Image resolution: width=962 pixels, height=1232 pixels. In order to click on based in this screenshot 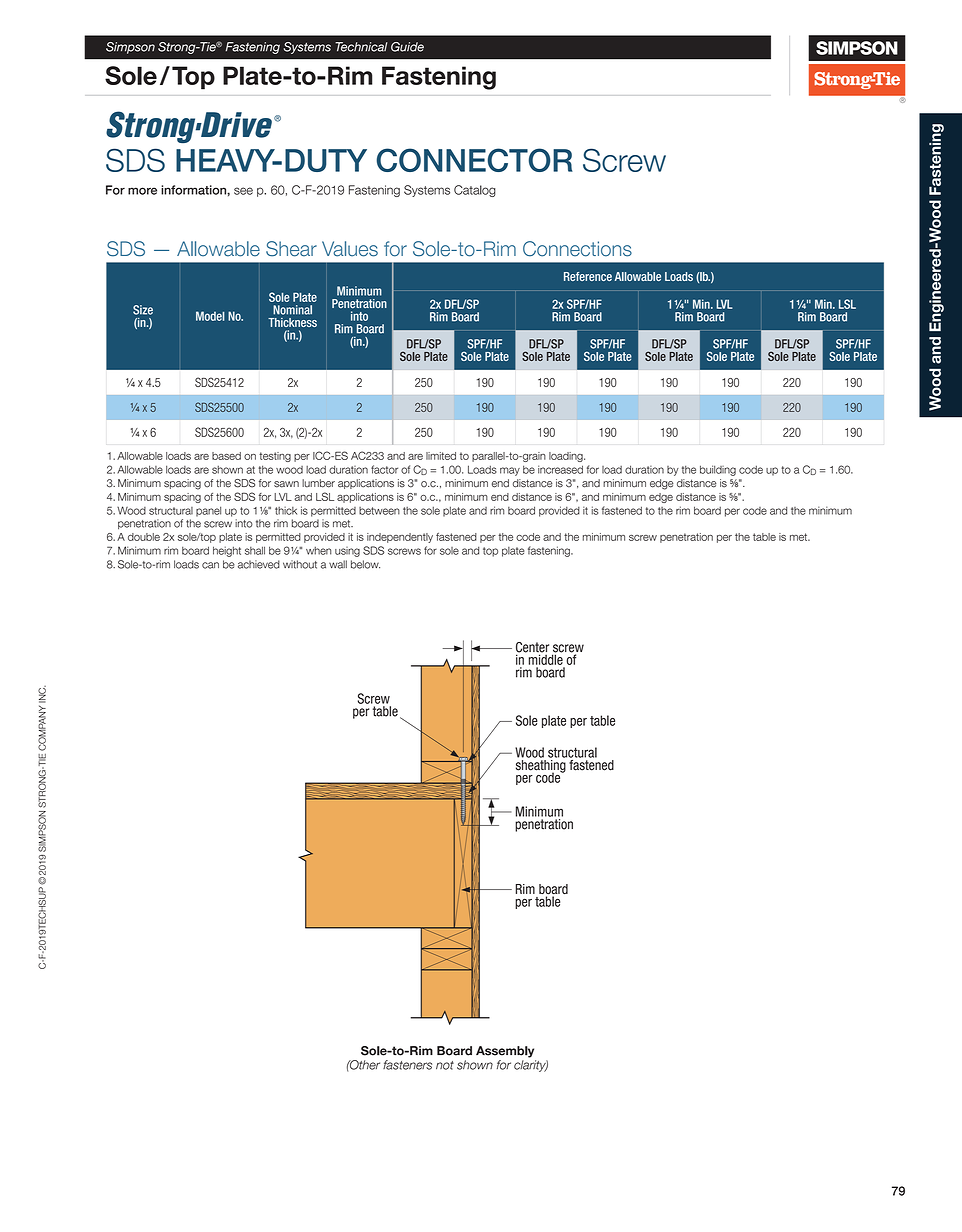, I will do `click(226, 456)`.
